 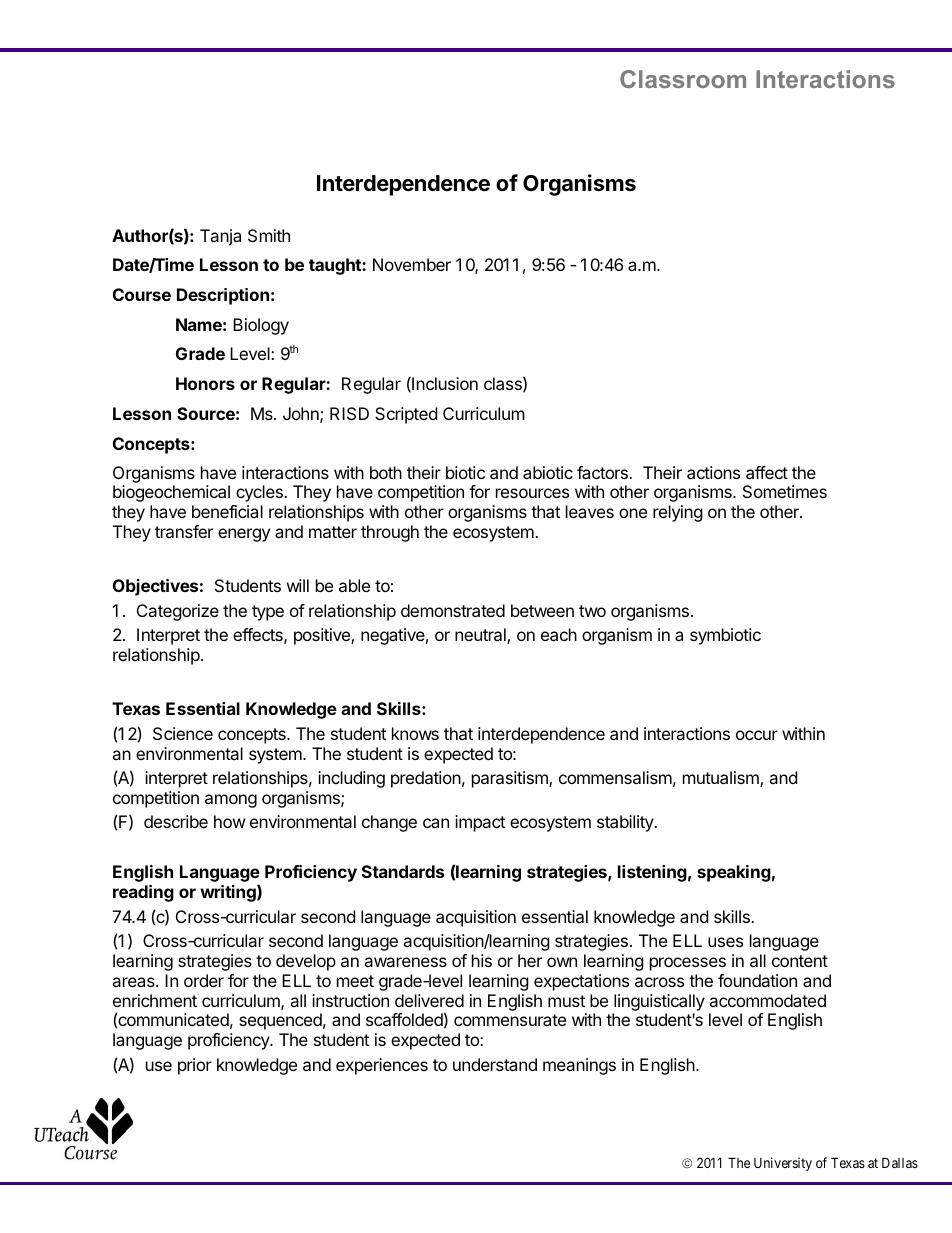 What do you see at coordinates (783, 1164) in the screenshot?
I see `University` at bounding box center [783, 1164].
